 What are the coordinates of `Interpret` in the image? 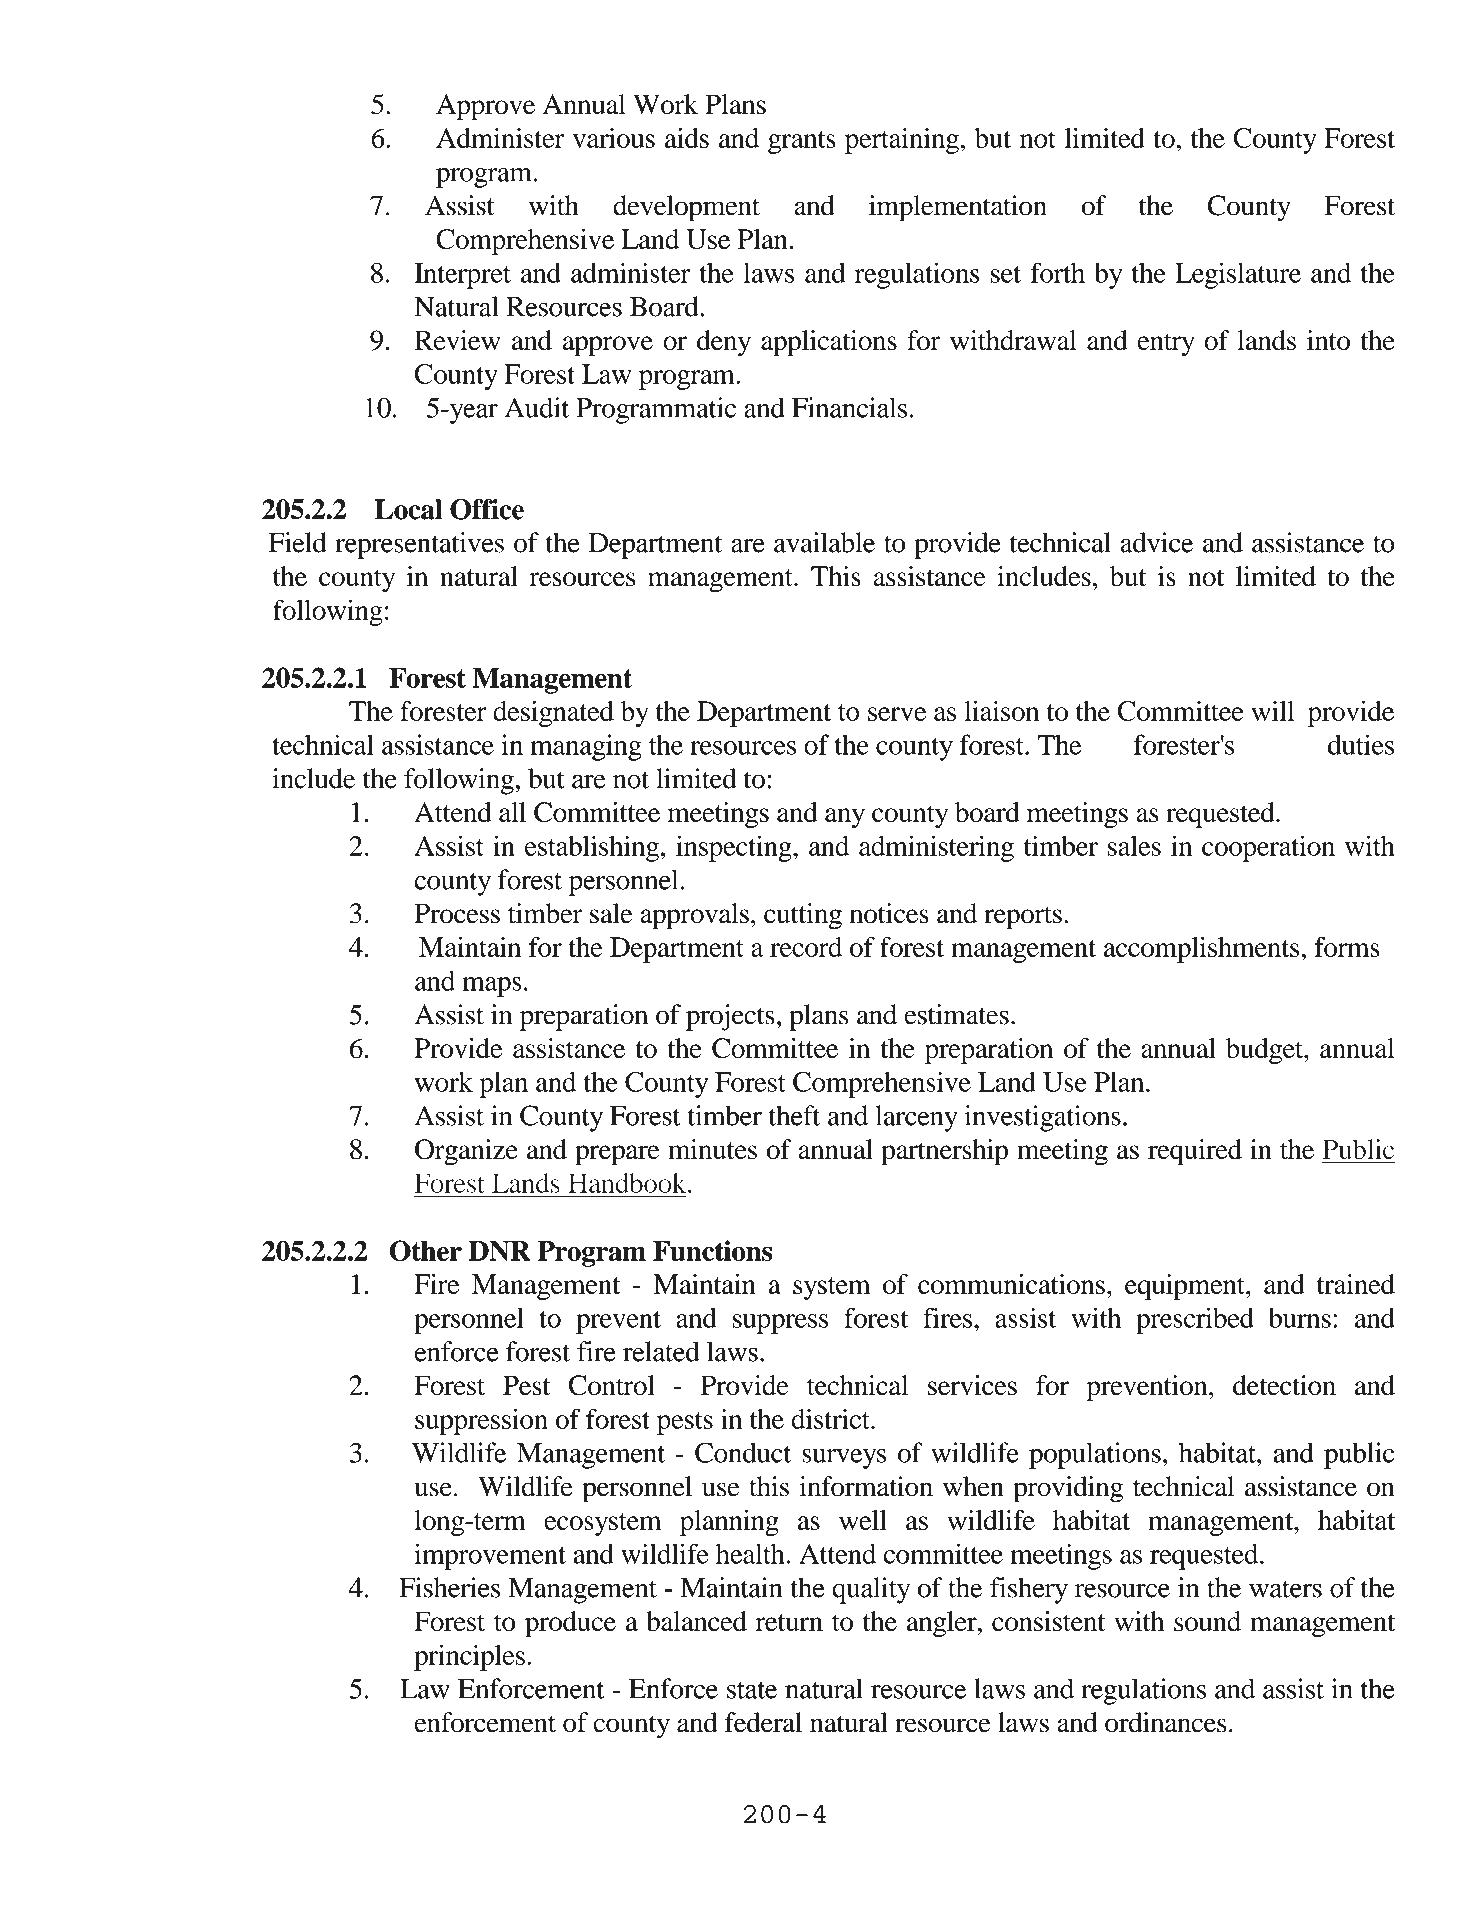 It's located at (462, 276).
